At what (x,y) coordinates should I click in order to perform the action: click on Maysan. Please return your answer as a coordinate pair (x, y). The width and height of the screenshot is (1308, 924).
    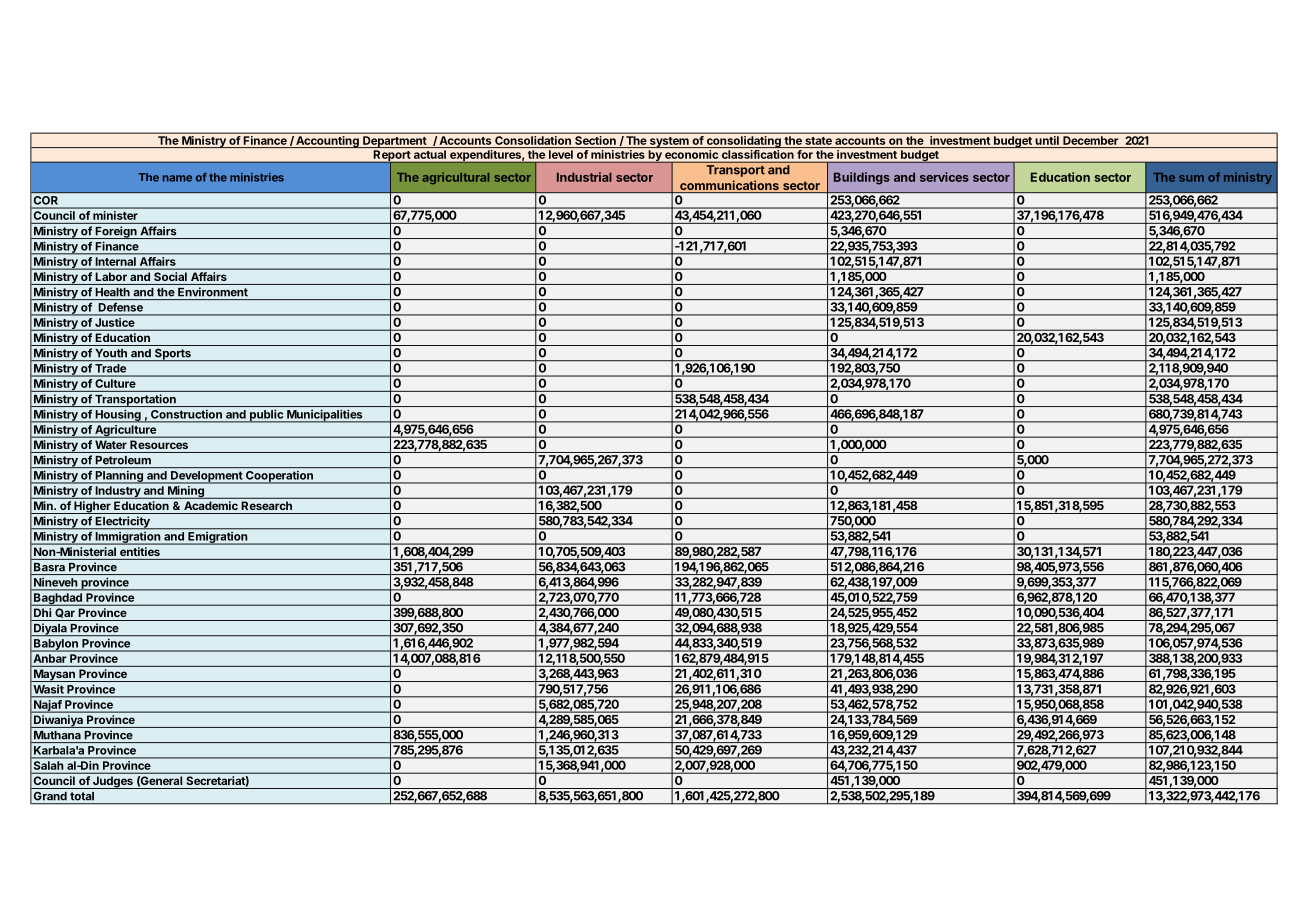
    Looking at the image, I should click on (54, 675).
